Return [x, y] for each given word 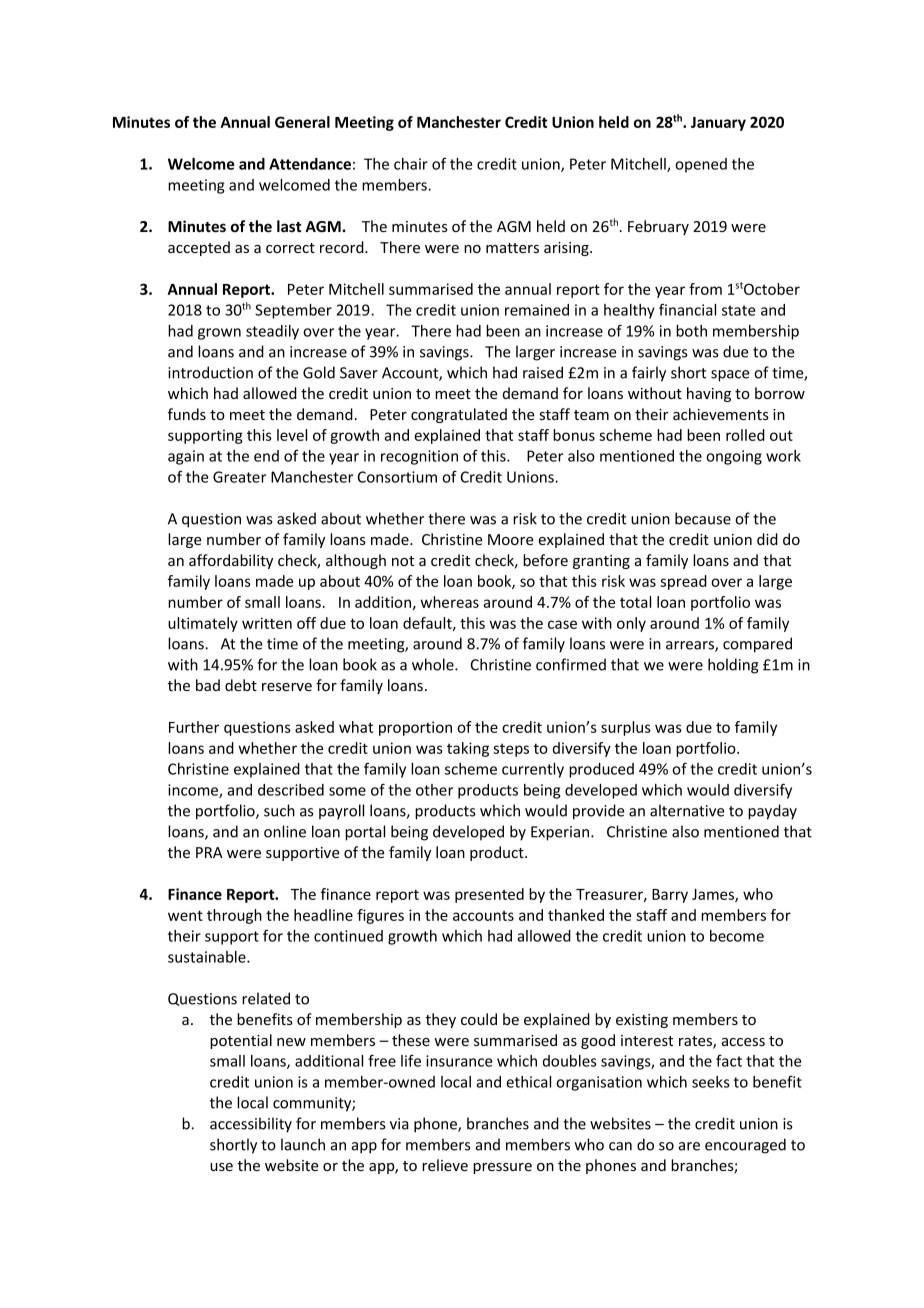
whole [434, 664]
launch [303, 1144]
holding [733, 666]
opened [701, 165]
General [302, 122]
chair [411, 164]
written [267, 623]
